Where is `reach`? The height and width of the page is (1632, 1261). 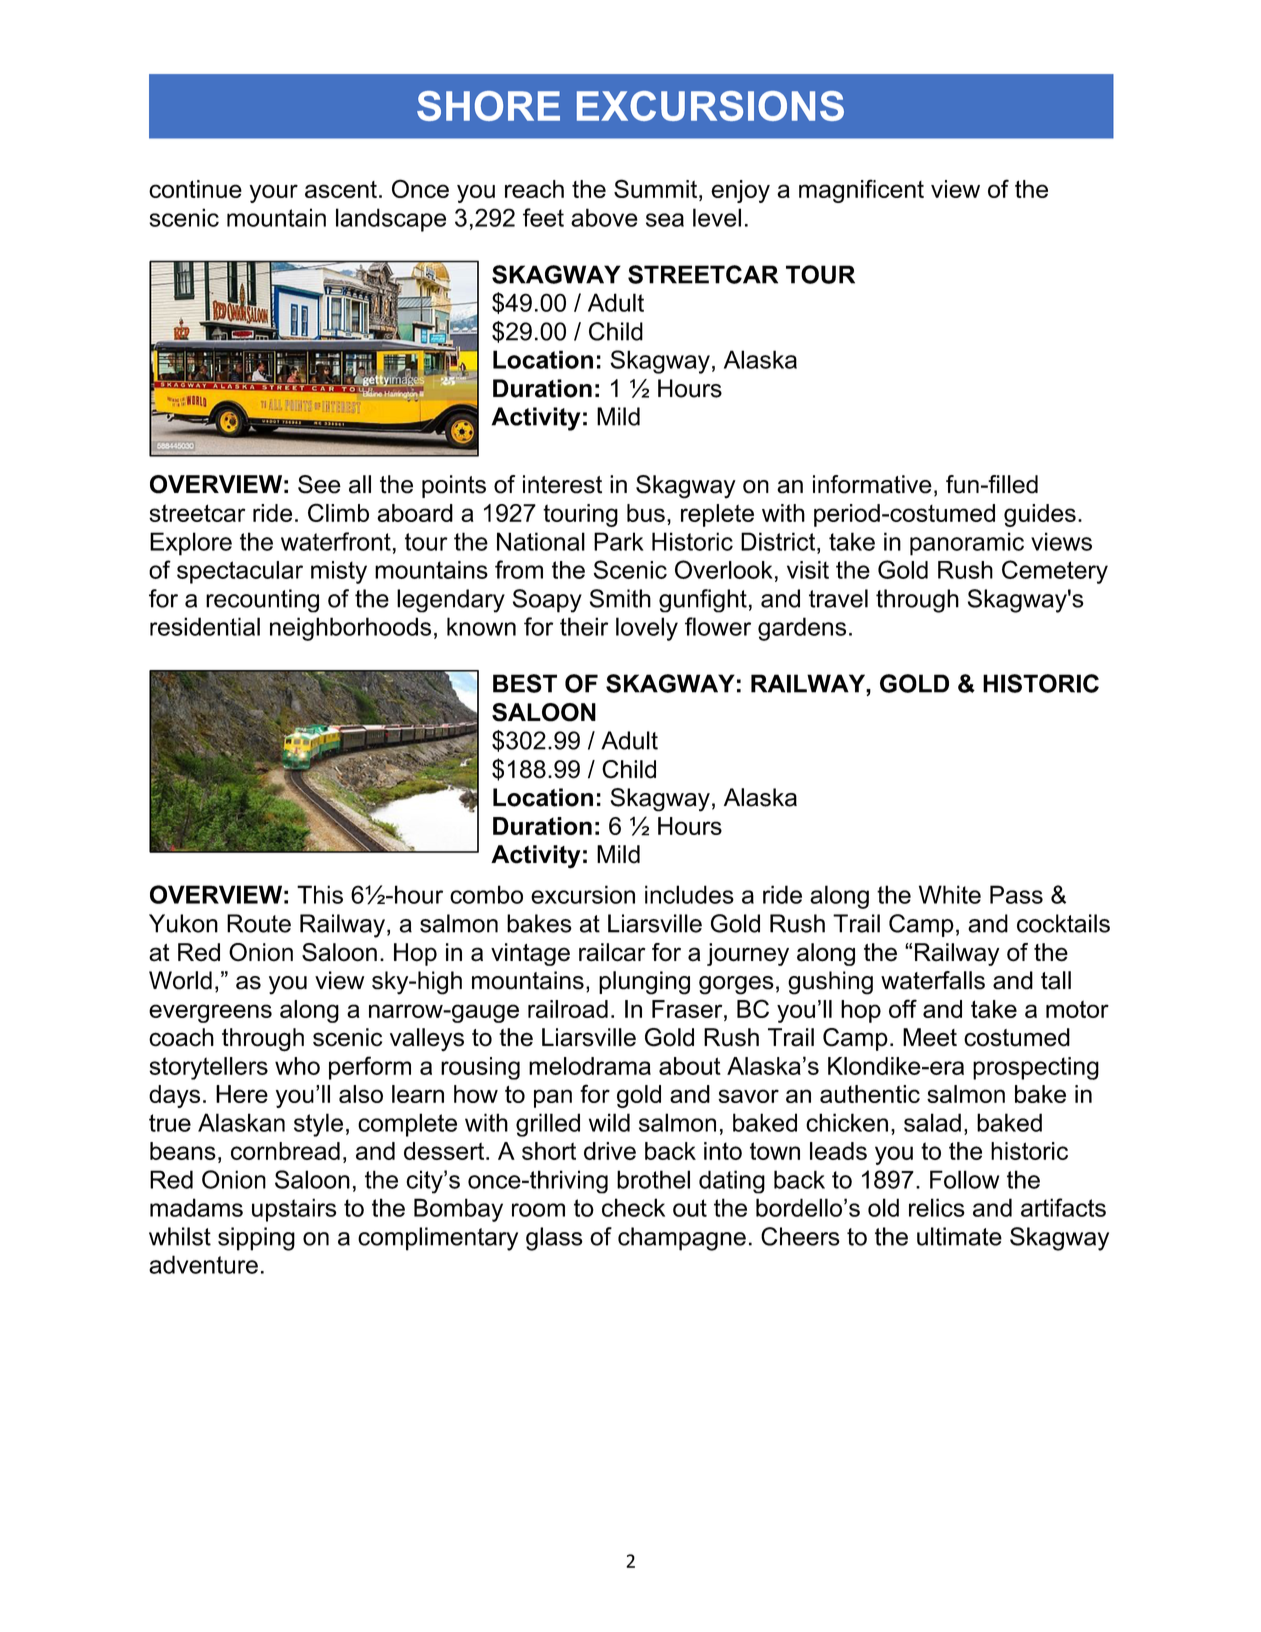 reach is located at coordinates (534, 189).
